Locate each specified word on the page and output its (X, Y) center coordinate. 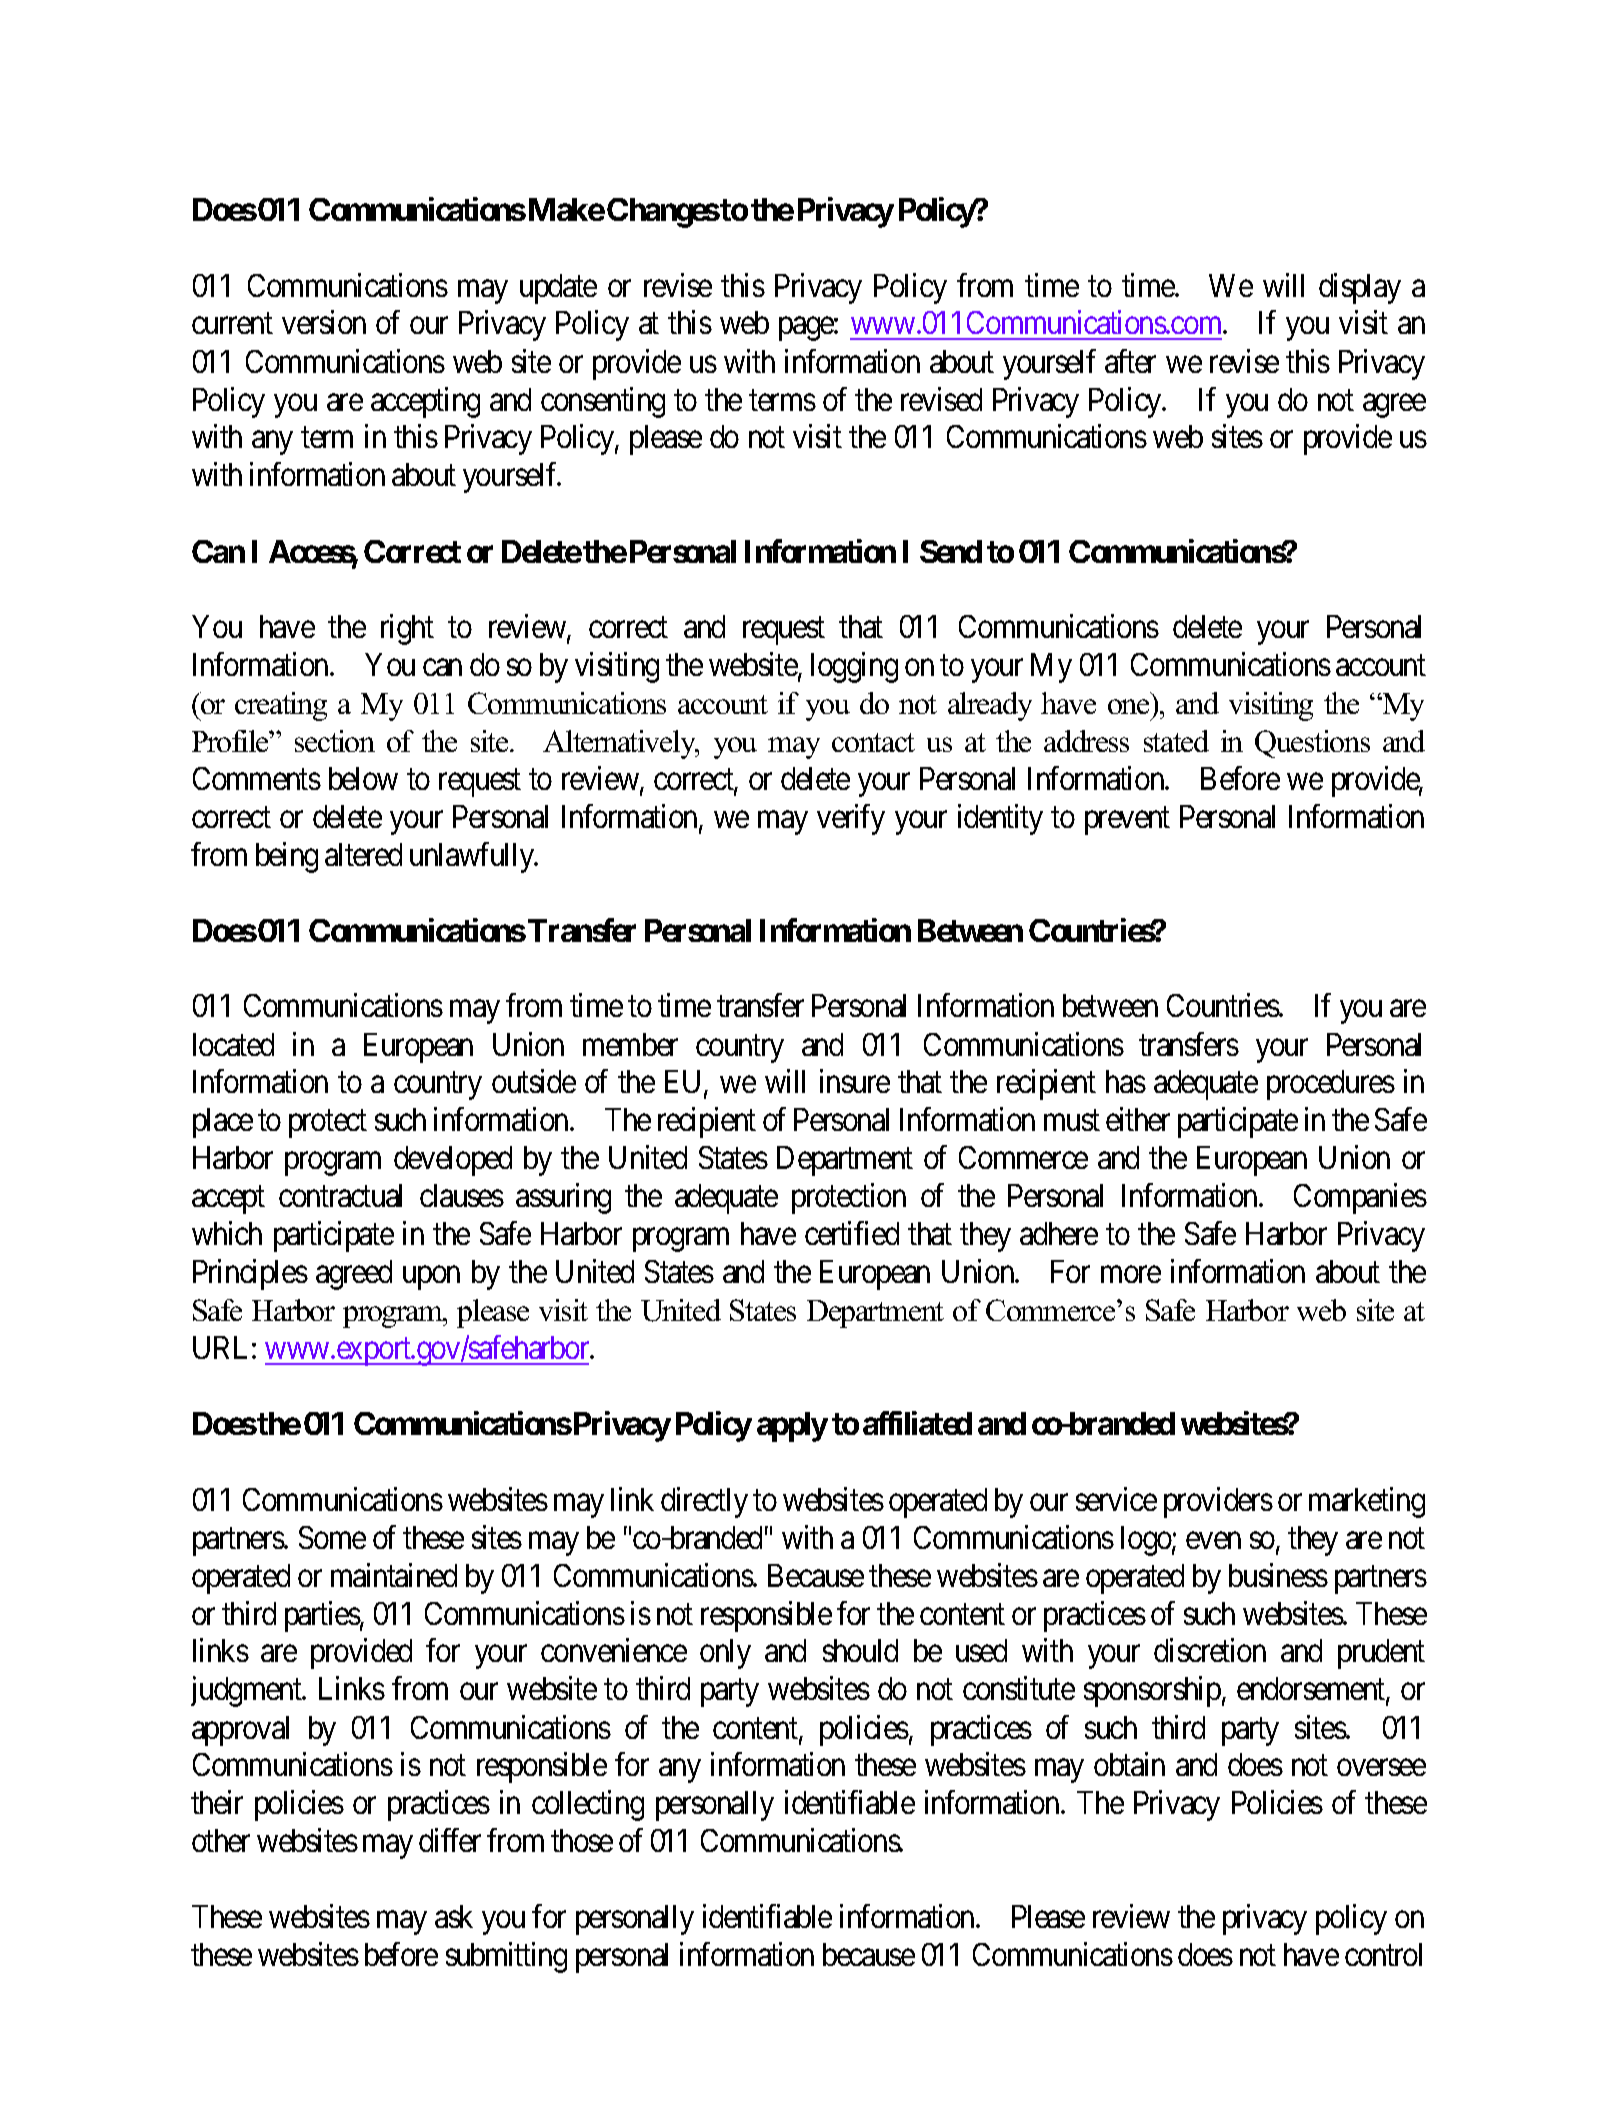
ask (454, 1916)
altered (363, 854)
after (1130, 361)
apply (792, 1427)
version (324, 322)
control (1383, 1954)
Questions (1312, 744)
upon (431, 1278)
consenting (603, 402)
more (1131, 1275)
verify (851, 819)
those (582, 1840)
